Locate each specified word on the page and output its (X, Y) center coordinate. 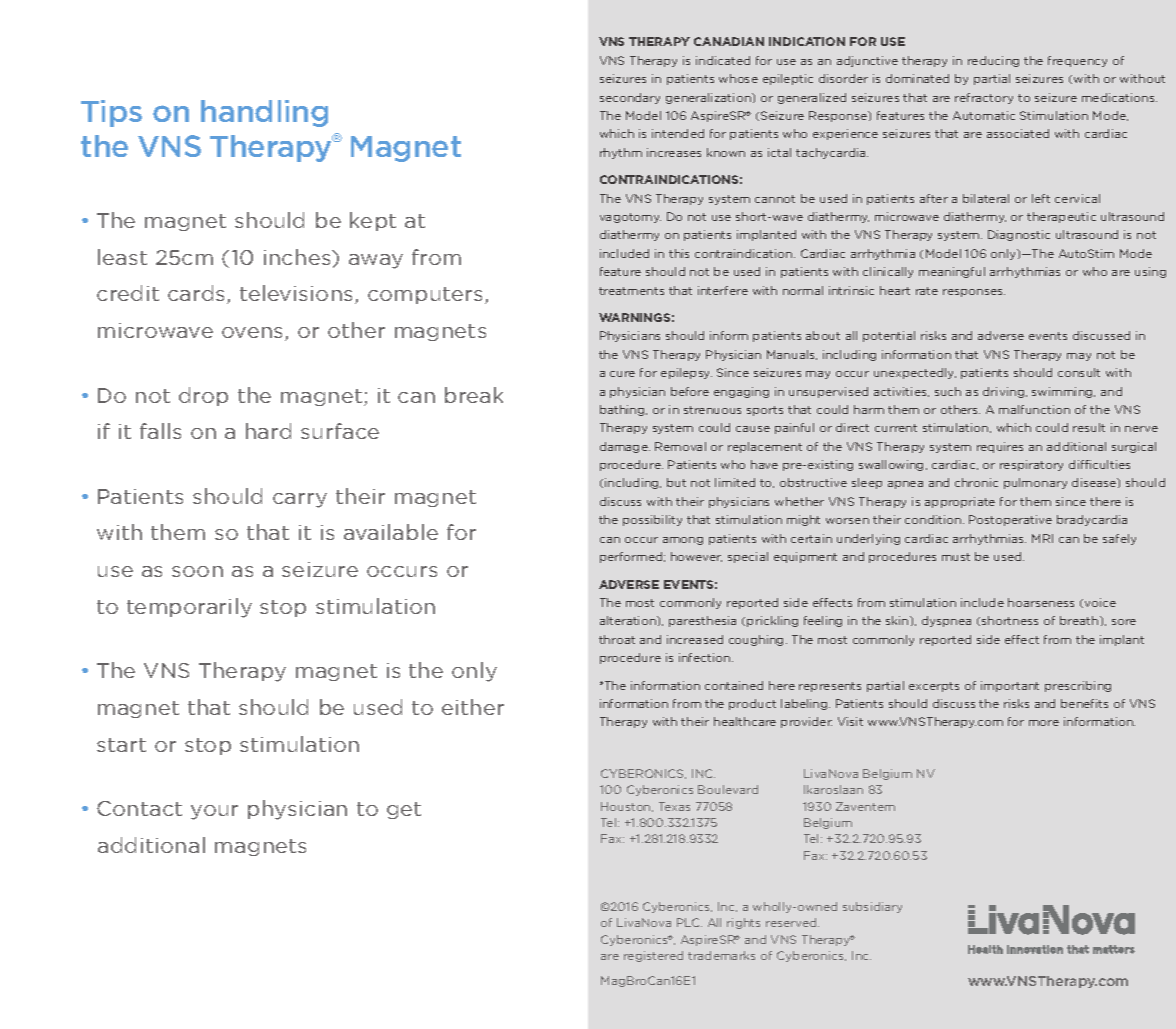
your (214, 812)
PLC (689, 922)
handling (264, 113)
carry (300, 500)
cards (198, 294)
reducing (993, 61)
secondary (630, 98)
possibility (652, 520)
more (1044, 723)
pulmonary (1035, 483)
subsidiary (872, 907)
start (121, 745)
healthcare (745, 721)
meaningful (952, 272)
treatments (631, 291)
